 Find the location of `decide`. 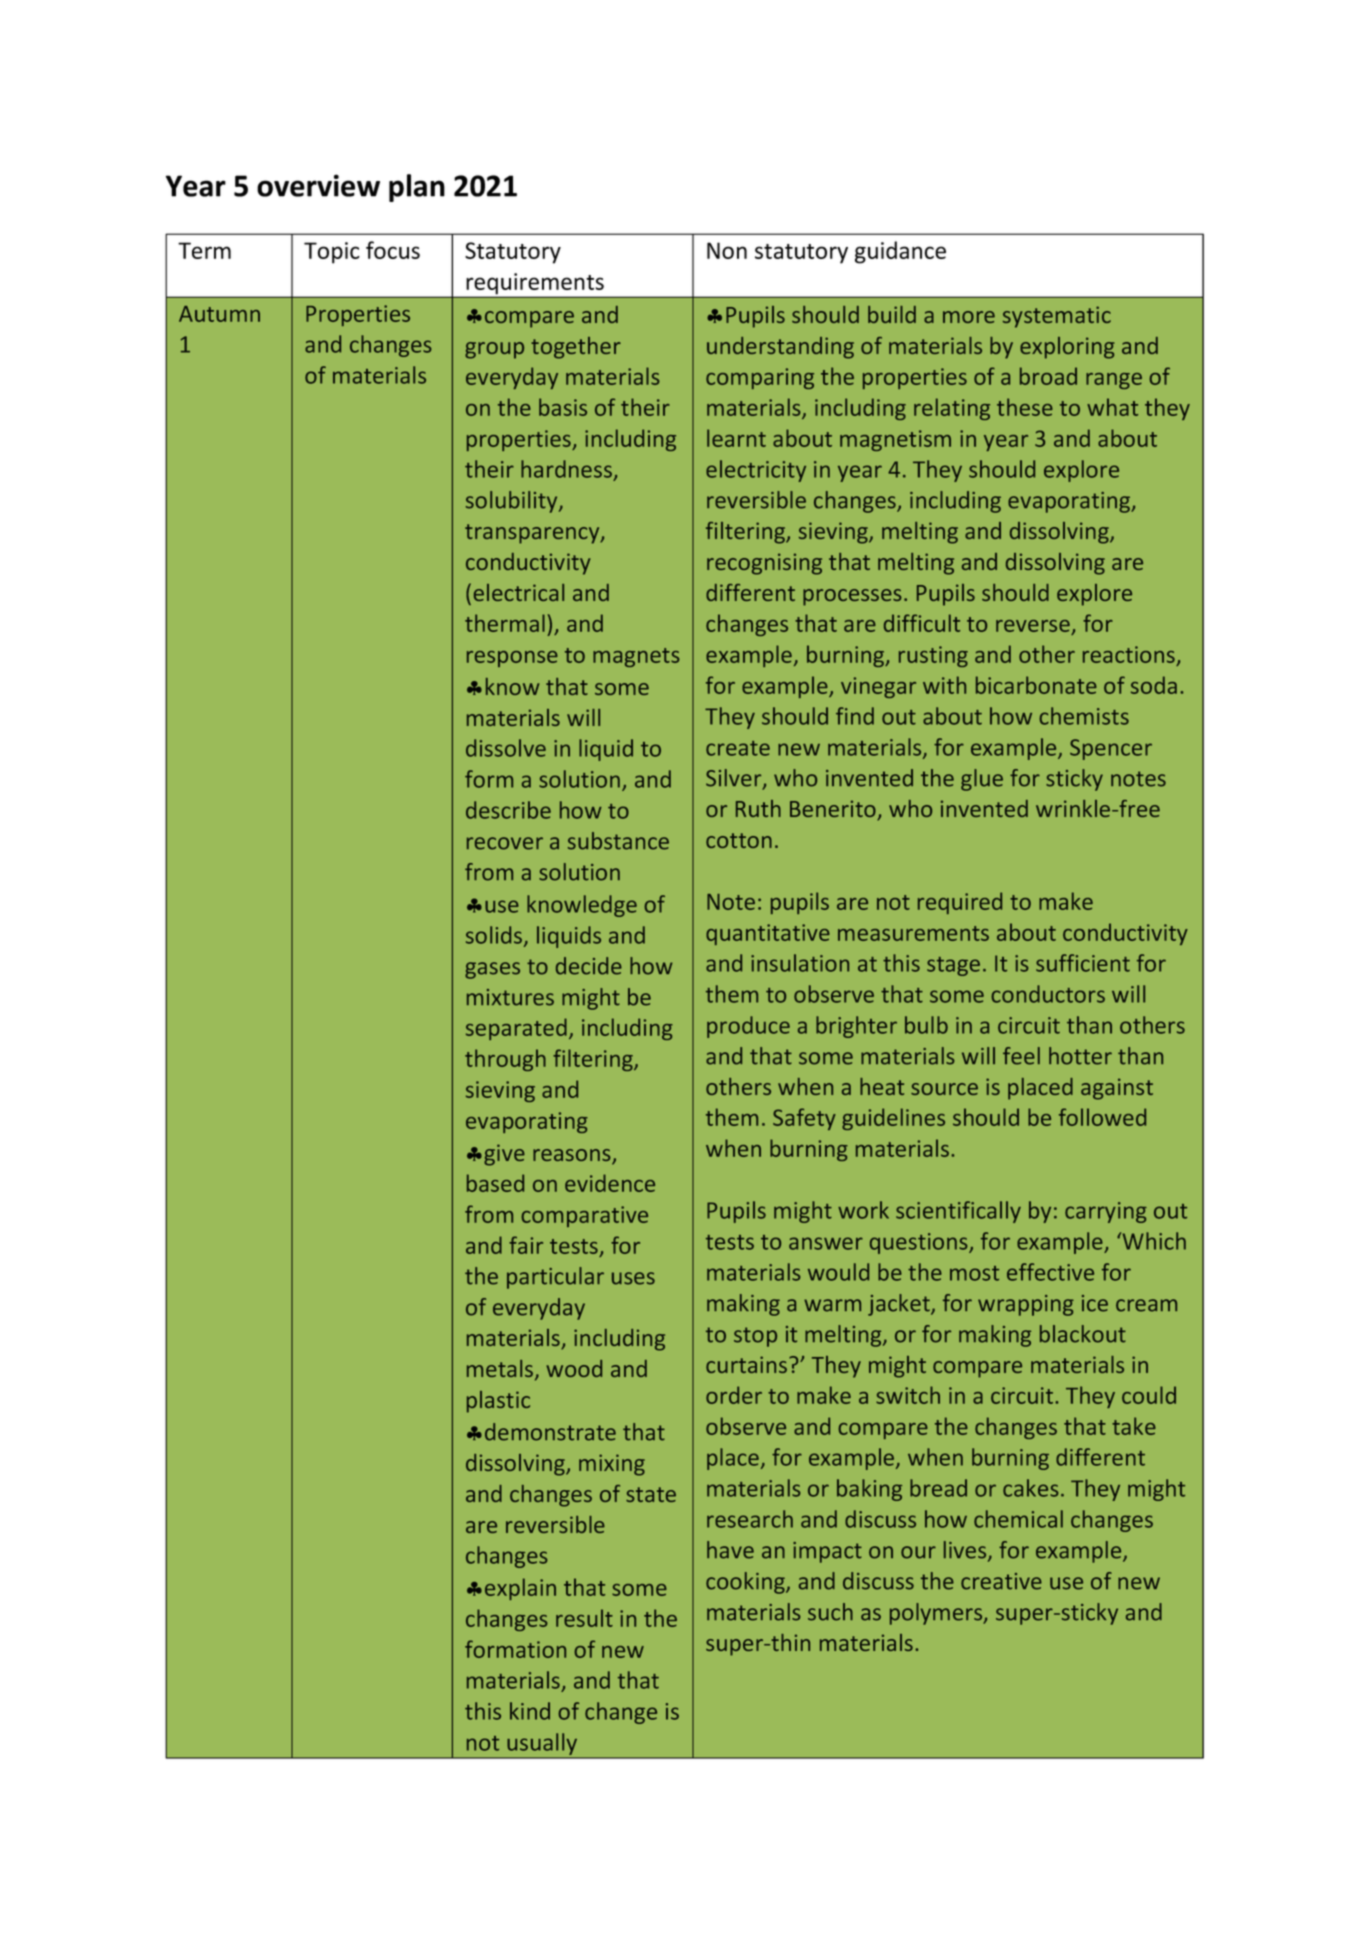

decide is located at coordinates (589, 966).
